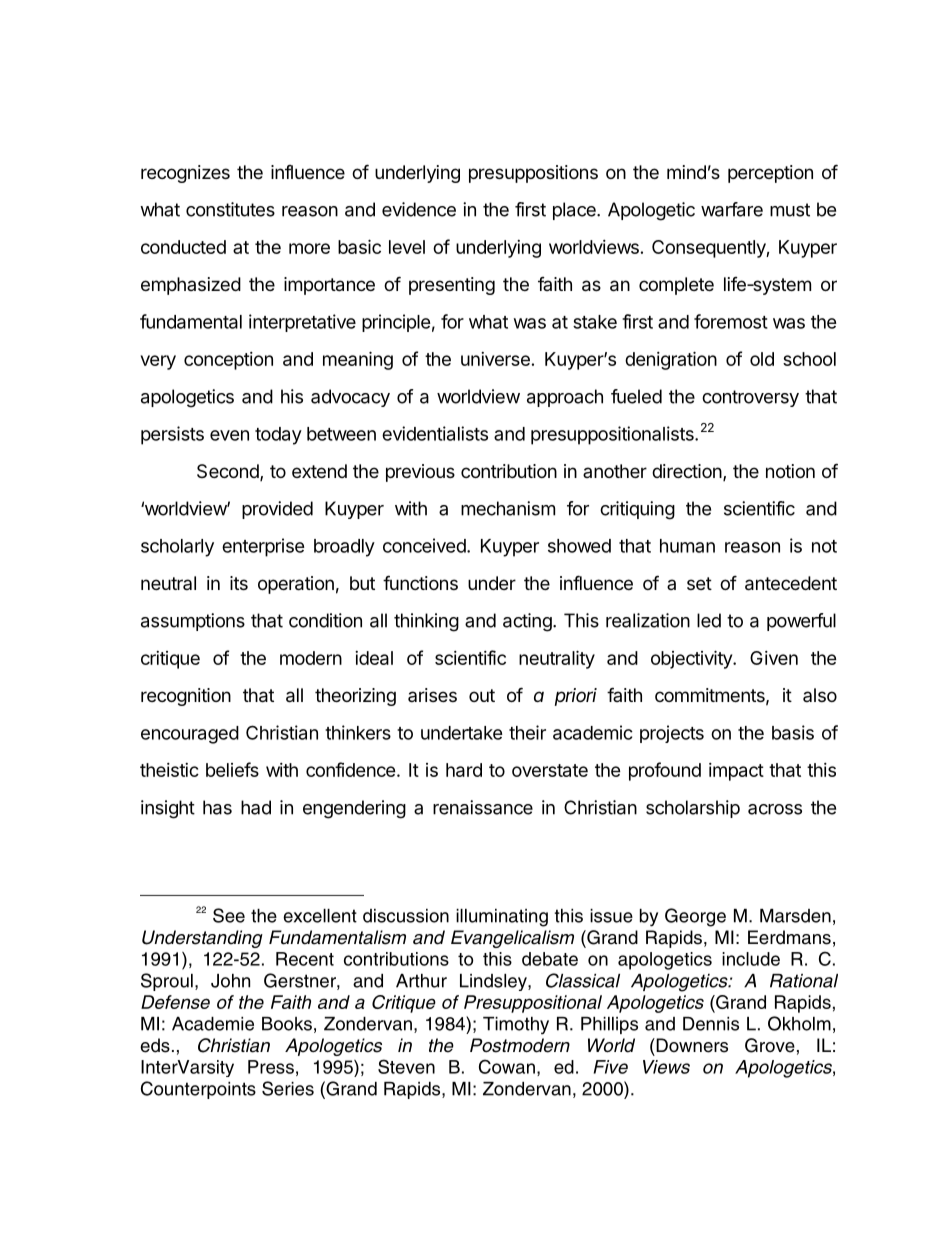 The image size is (952, 1233). What do you see at coordinates (533, 174) in the image?
I see `presuppositions` at bounding box center [533, 174].
